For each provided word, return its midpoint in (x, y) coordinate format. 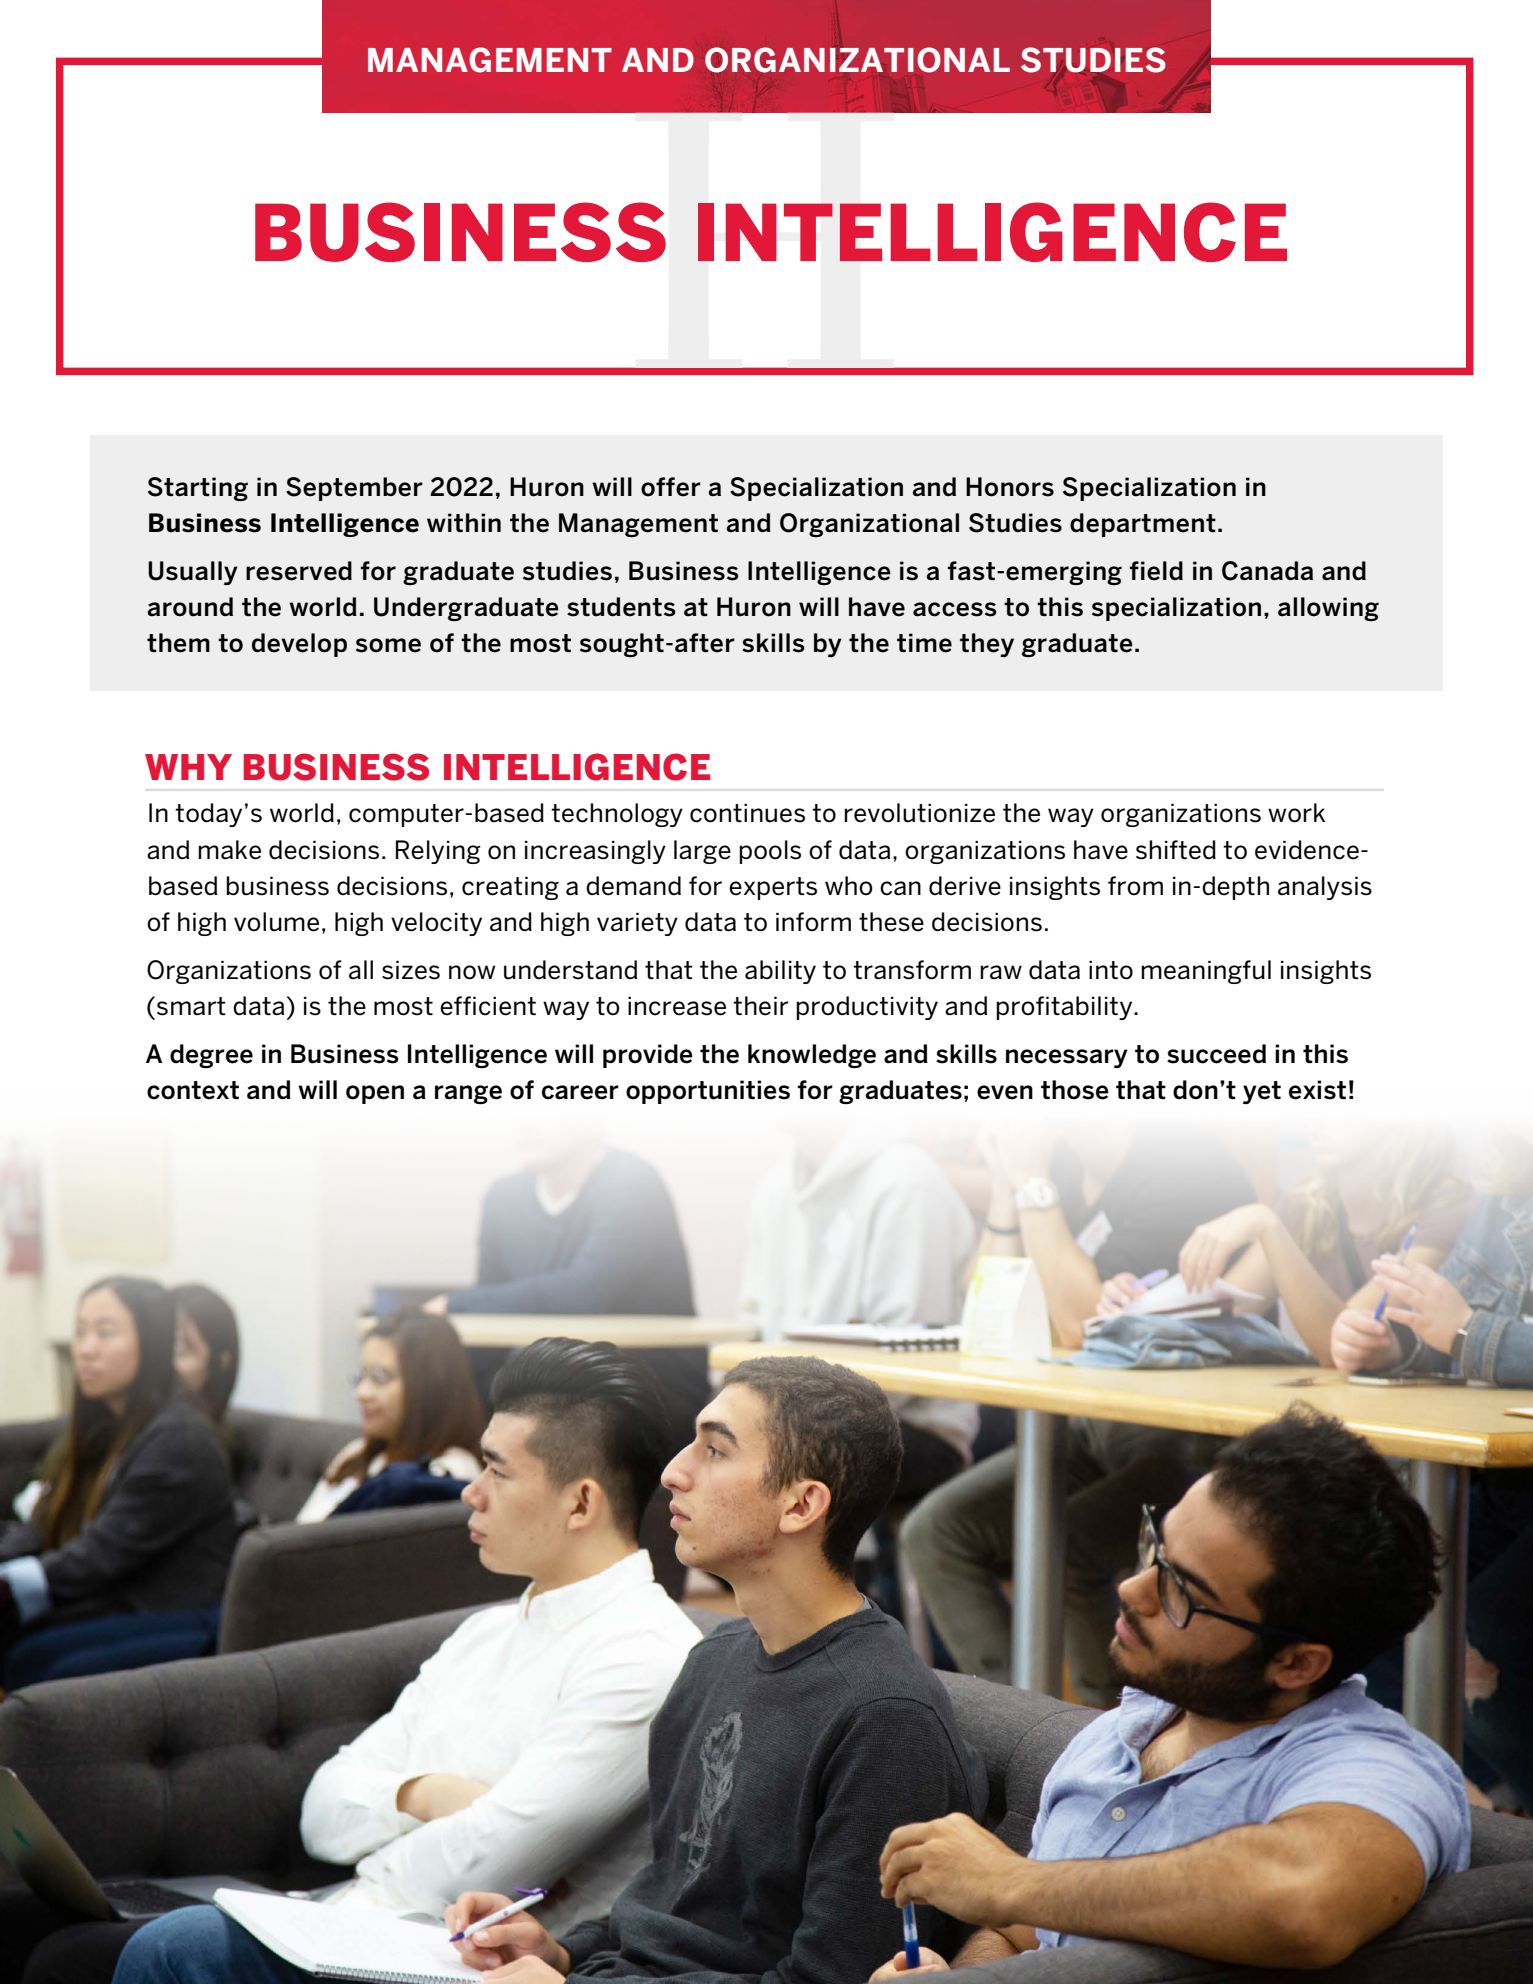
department (1143, 525)
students (621, 607)
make (229, 850)
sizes (411, 970)
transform (912, 970)
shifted (1176, 850)
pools (770, 852)
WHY (188, 767)
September (354, 489)
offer (671, 487)
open (375, 1094)
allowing (1328, 609)
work (1296, 813)
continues (747, 813)
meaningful (1206, 972)
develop (299, 645)
